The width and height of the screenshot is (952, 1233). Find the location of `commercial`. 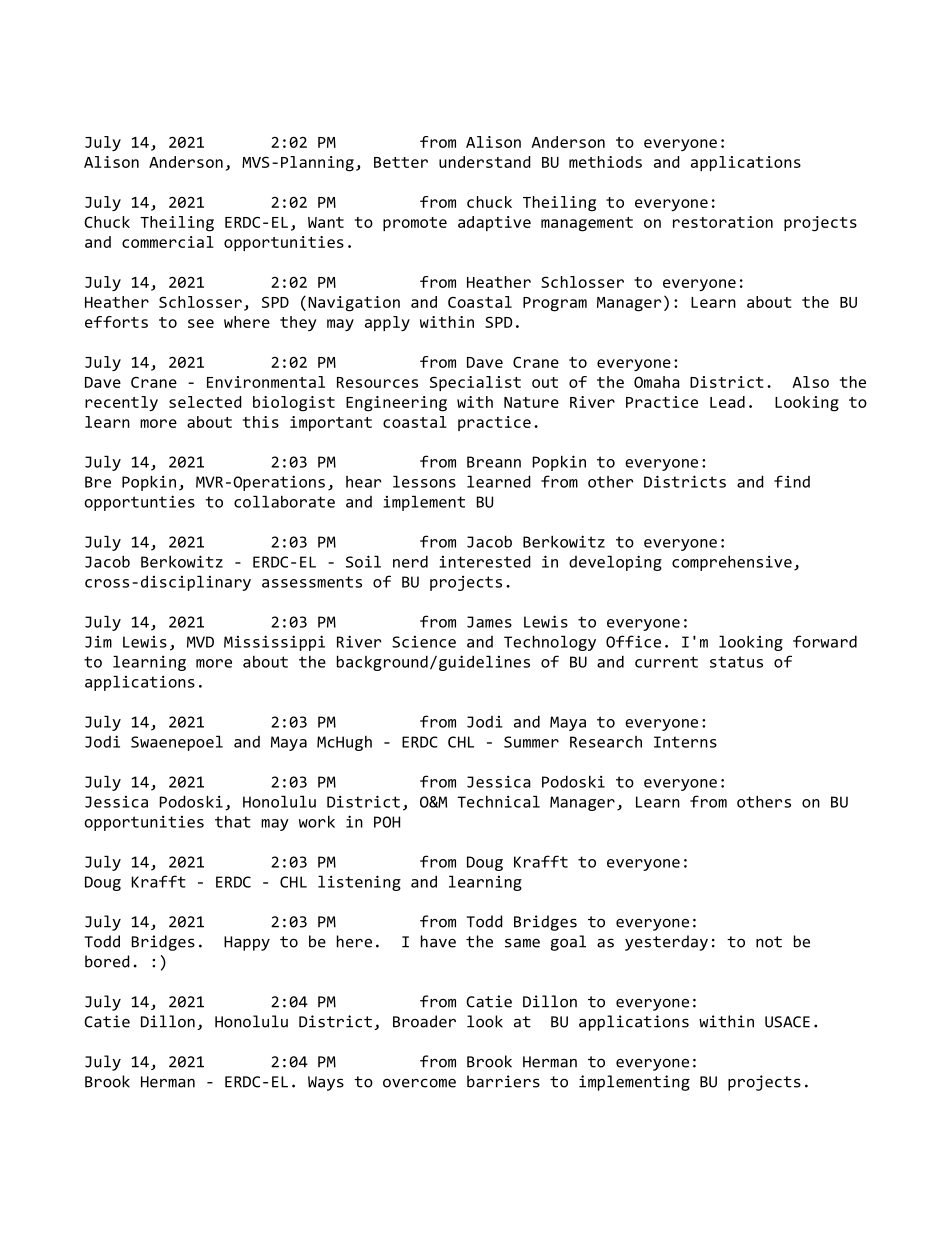

commercial is located at coordinates (168, 242).
